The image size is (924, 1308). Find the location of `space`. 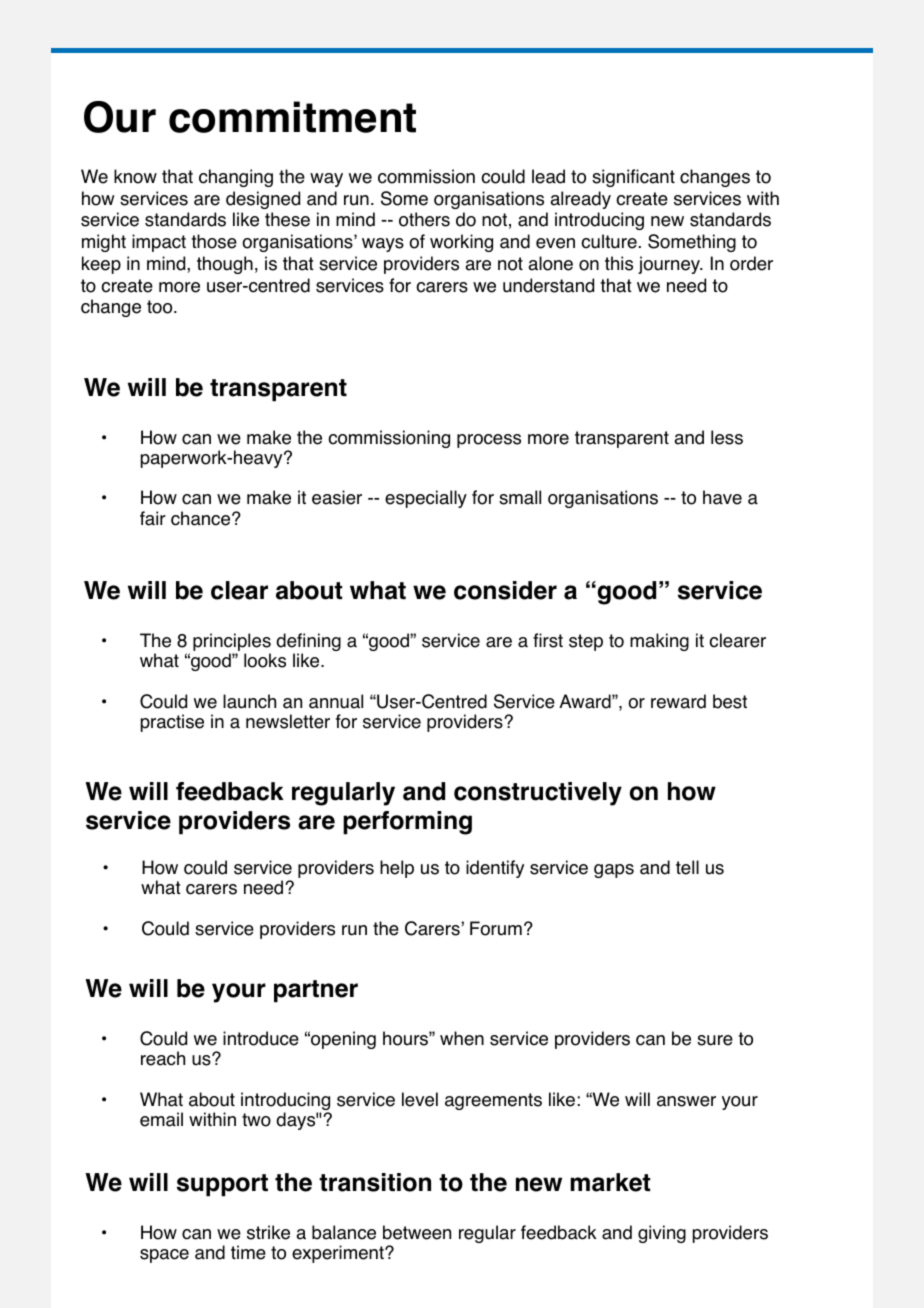

space is located at coordinates (164, 1256).
